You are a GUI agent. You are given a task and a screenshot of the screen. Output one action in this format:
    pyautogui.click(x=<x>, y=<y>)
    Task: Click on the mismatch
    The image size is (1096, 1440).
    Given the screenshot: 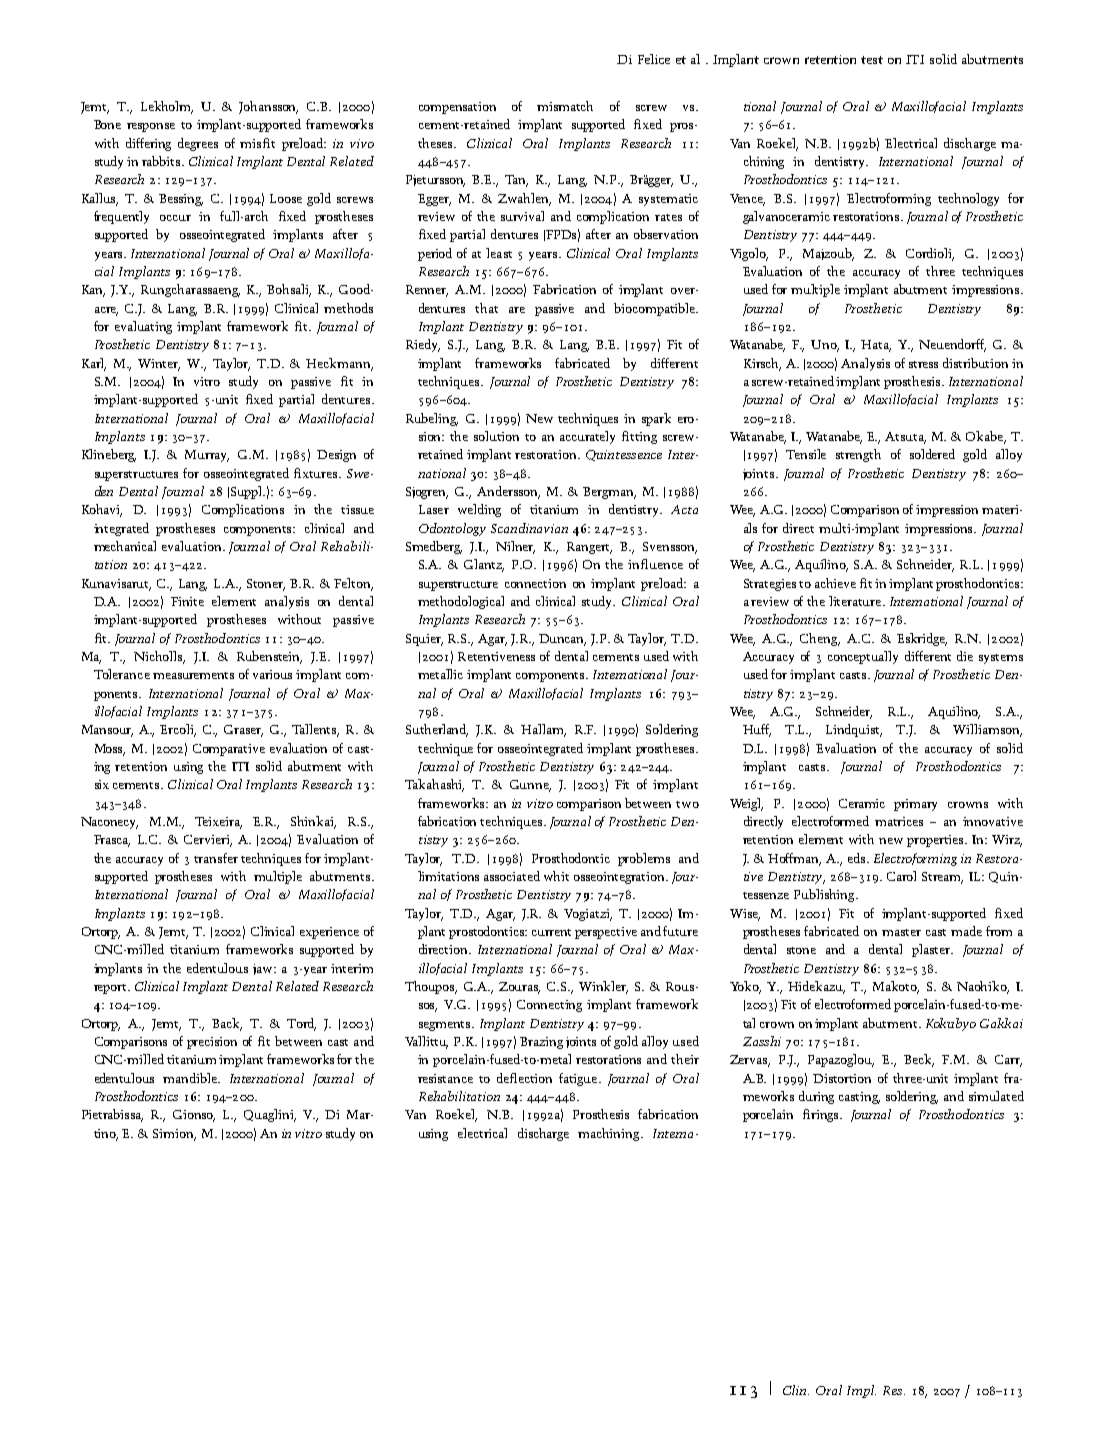 What is the action you would take?
    pyautogui.click(x=565, y=106)
